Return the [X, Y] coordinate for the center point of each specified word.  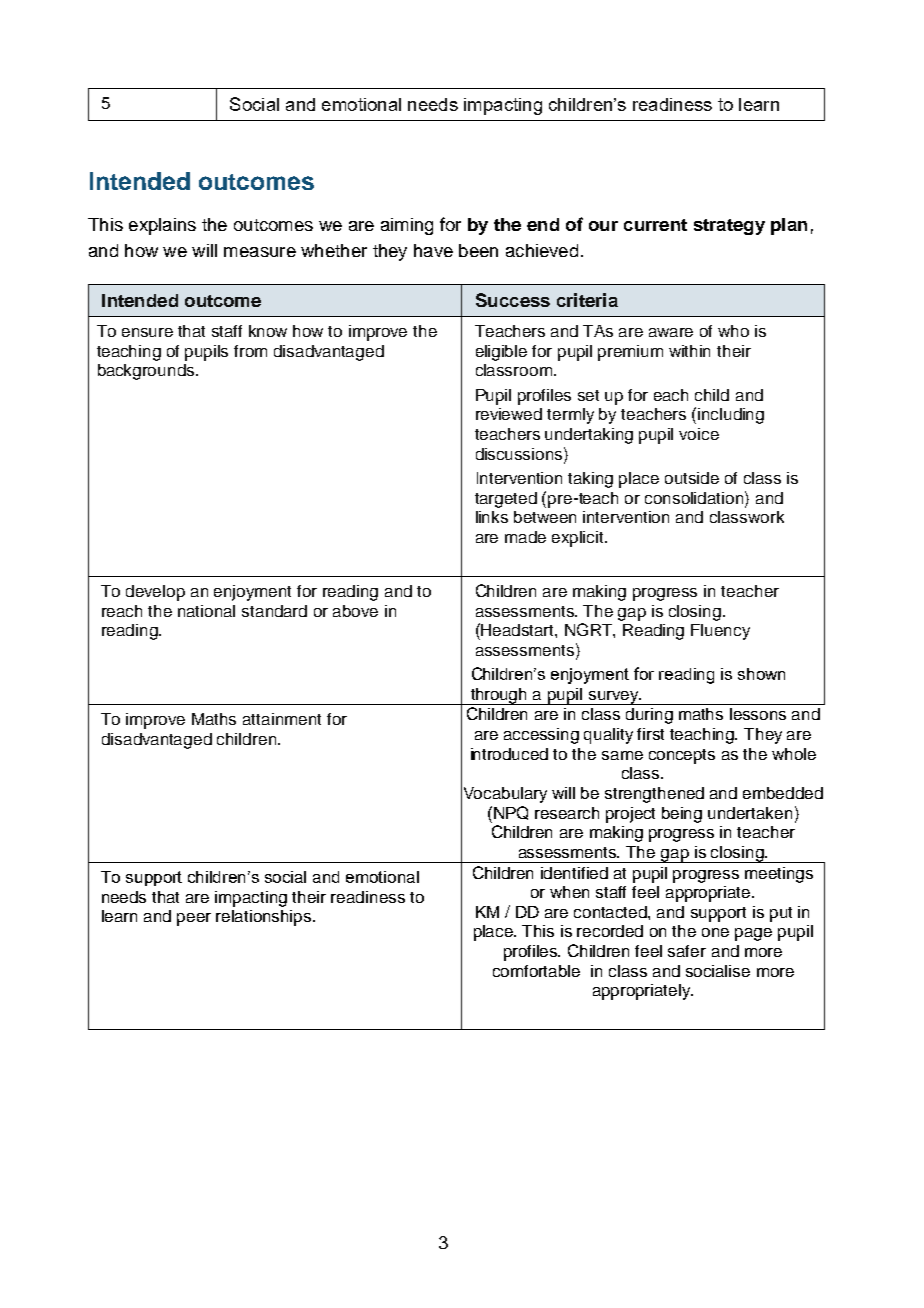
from [250, 351]
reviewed [509, 414]
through [499, 696]
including [731, 416]
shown [761, 674]
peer [194, 919]
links [492, 517]
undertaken [750, 813]
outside [692, 478]
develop [155, 593]
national [206, 611]
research [567, 813]
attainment [282, 719]
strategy [729, 227]
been [478, 250]
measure [260, 252]
